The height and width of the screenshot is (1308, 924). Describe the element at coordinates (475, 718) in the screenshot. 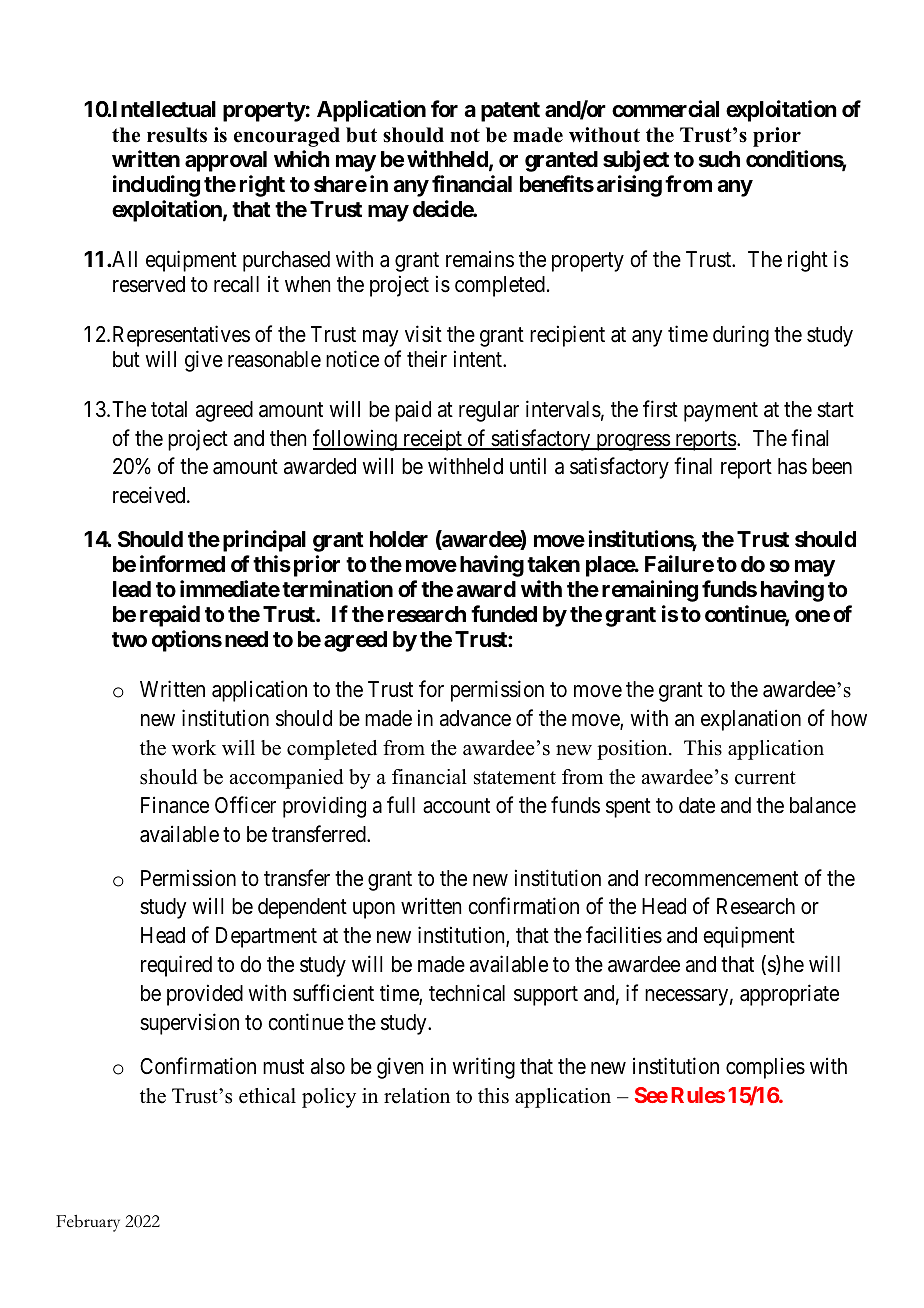

I see `advance` at that location.
